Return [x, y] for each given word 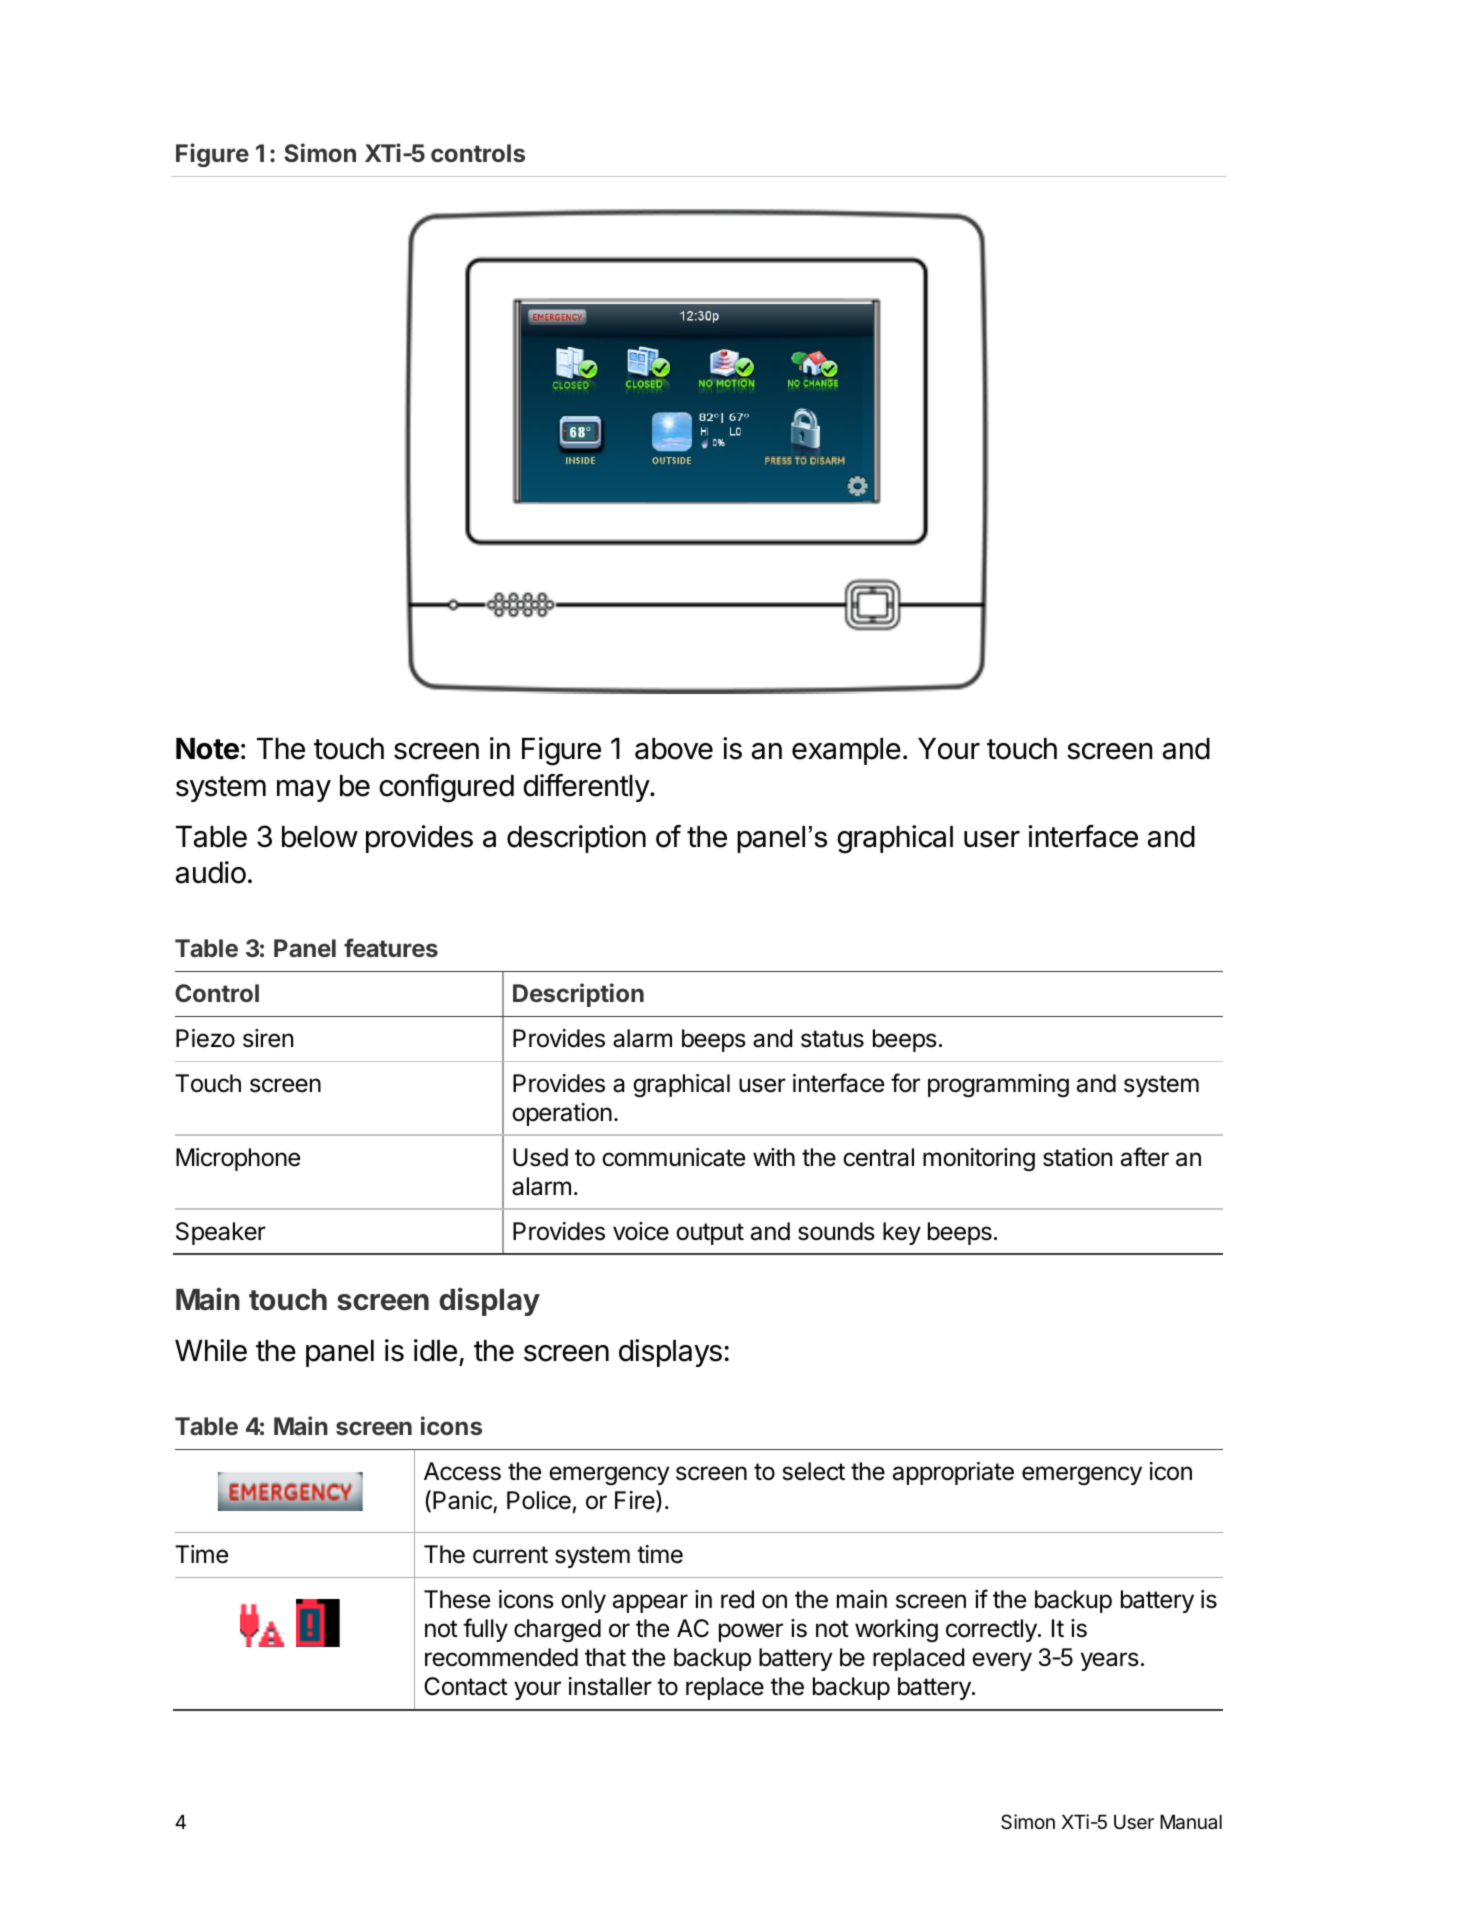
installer [610, 1686]
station [1077, 1157]
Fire [636, 1501]
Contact [466, 1686]
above [674, 749]
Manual [1191, 1822]
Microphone [238, 1159]
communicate [673, 1157]
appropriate [953, 1473]
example [846, 751]
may [304, 791]
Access [462, 1471]
